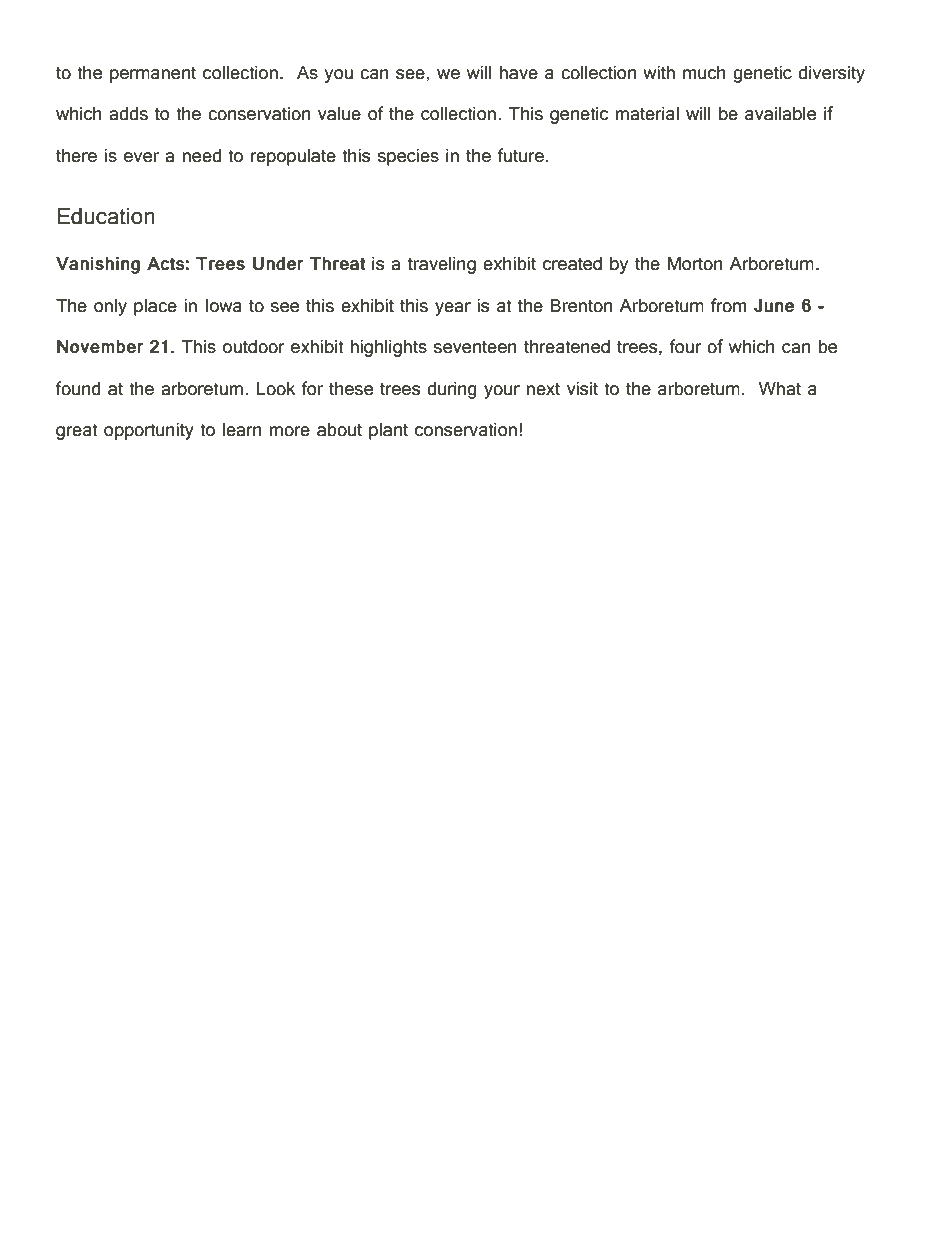 The image size is (952, 1233). I want to click on have, so click(519, 73).
